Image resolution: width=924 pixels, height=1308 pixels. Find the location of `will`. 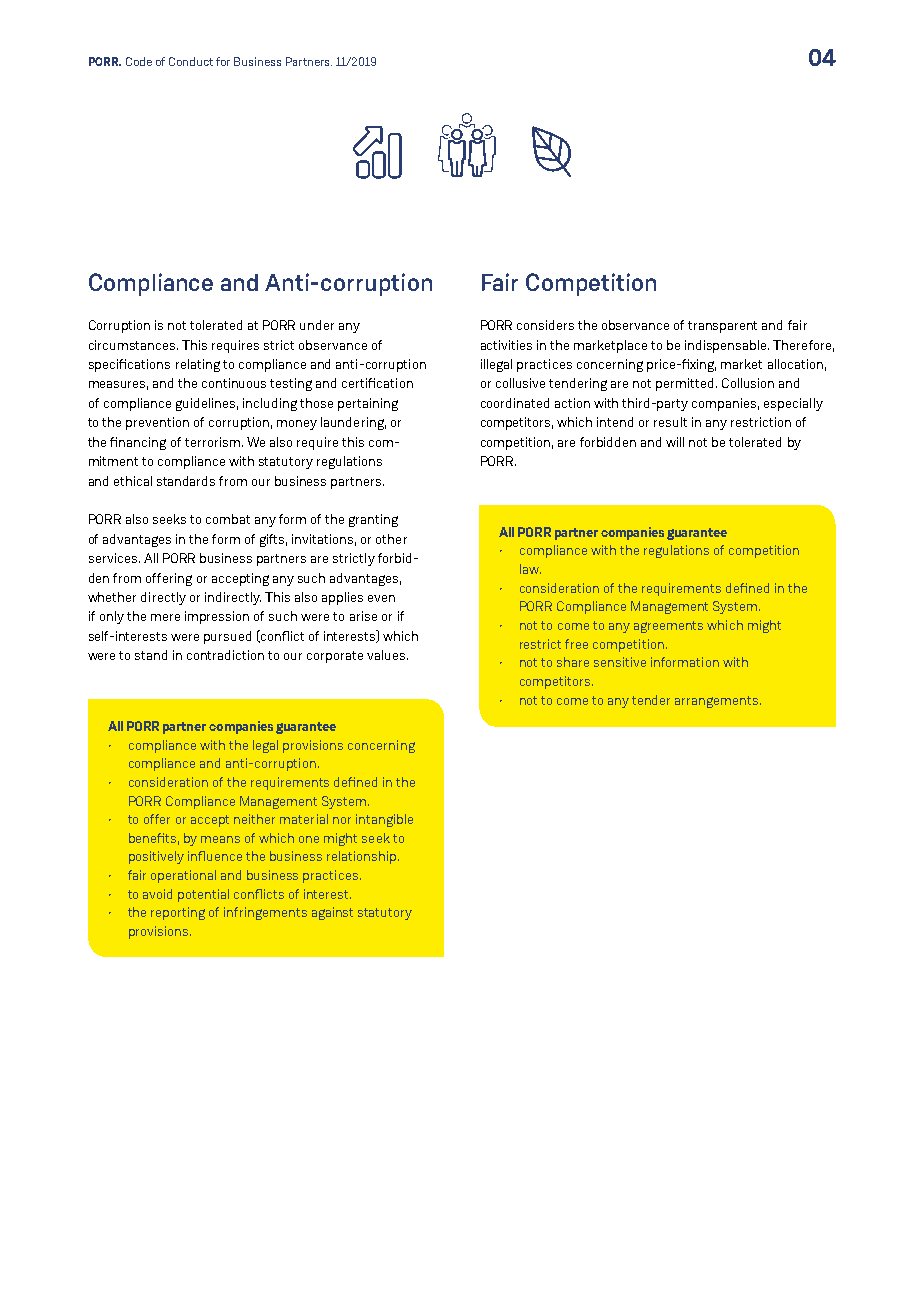

will is located at coordinates (675, 442).
